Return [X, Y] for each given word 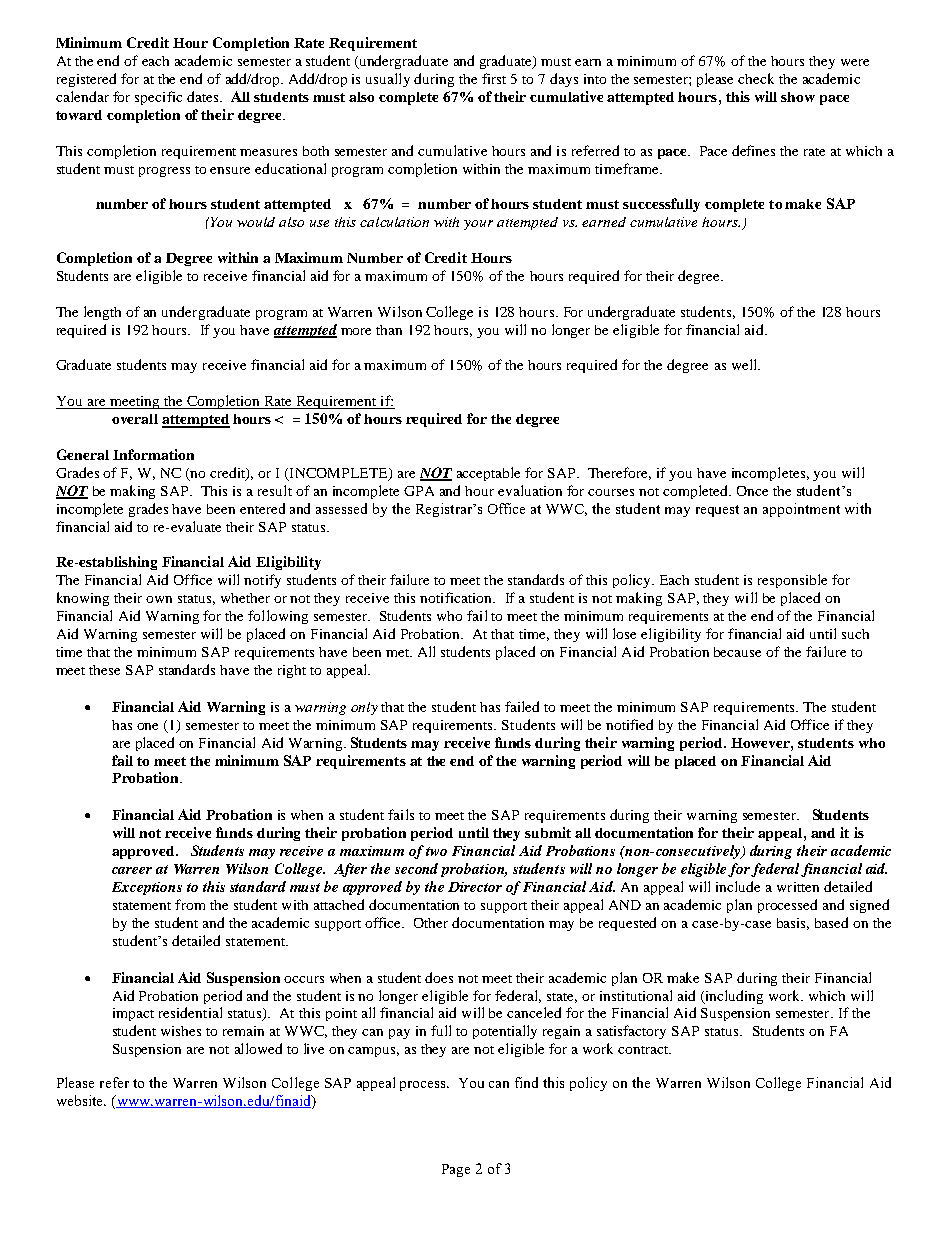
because [737, 652]
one [147, 726]
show [798, 97]
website [81, 1100]
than [389, 330]
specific [158, 98]
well [745, 364]
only [364, 708]
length [102, 313]
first [494, 78]
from [190, 904]
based [831, 922]
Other [431, 923]
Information [153, 454]
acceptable [488, 474]
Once [752, 491]
